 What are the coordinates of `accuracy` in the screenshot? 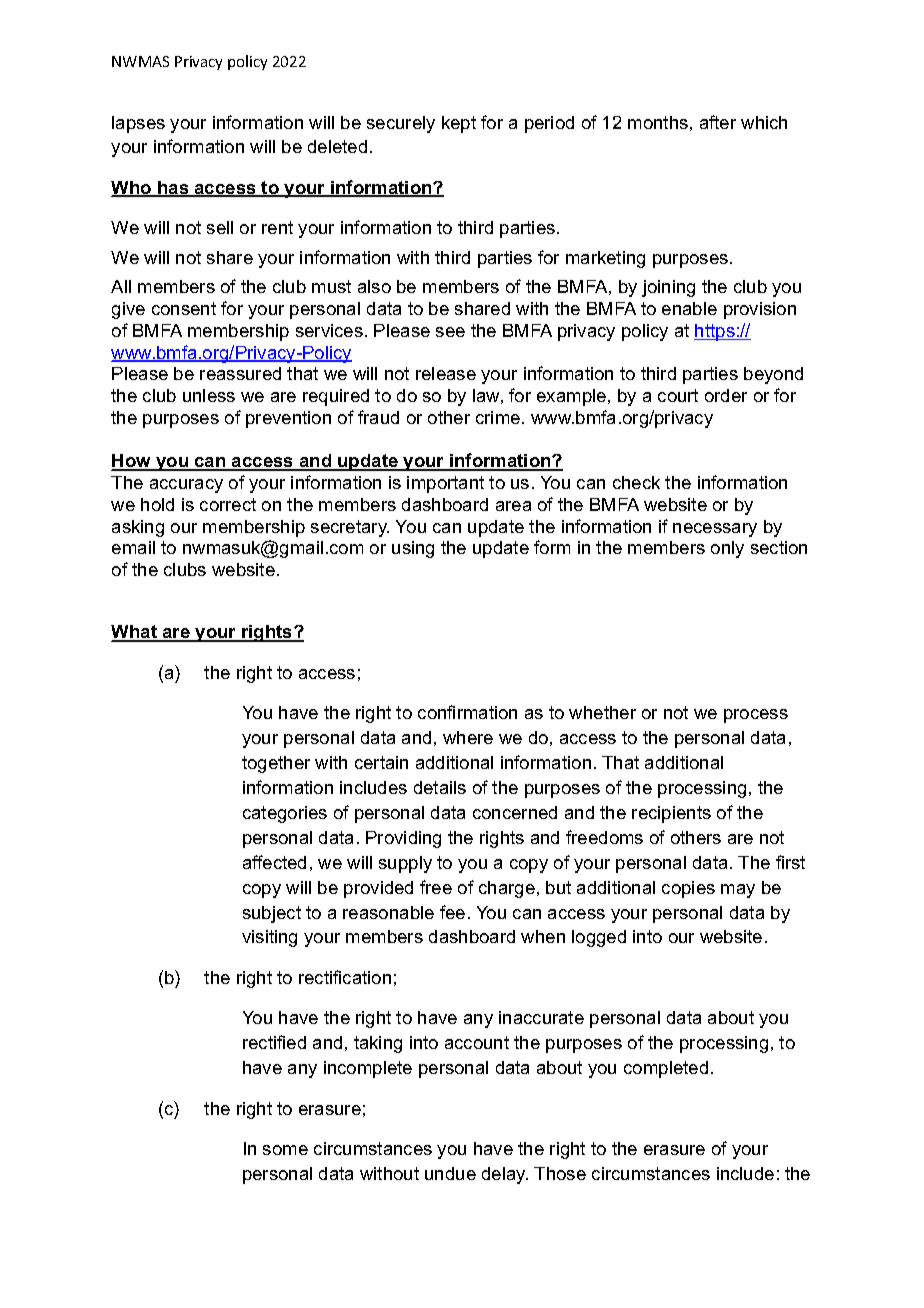 It's located at (186, 486).
